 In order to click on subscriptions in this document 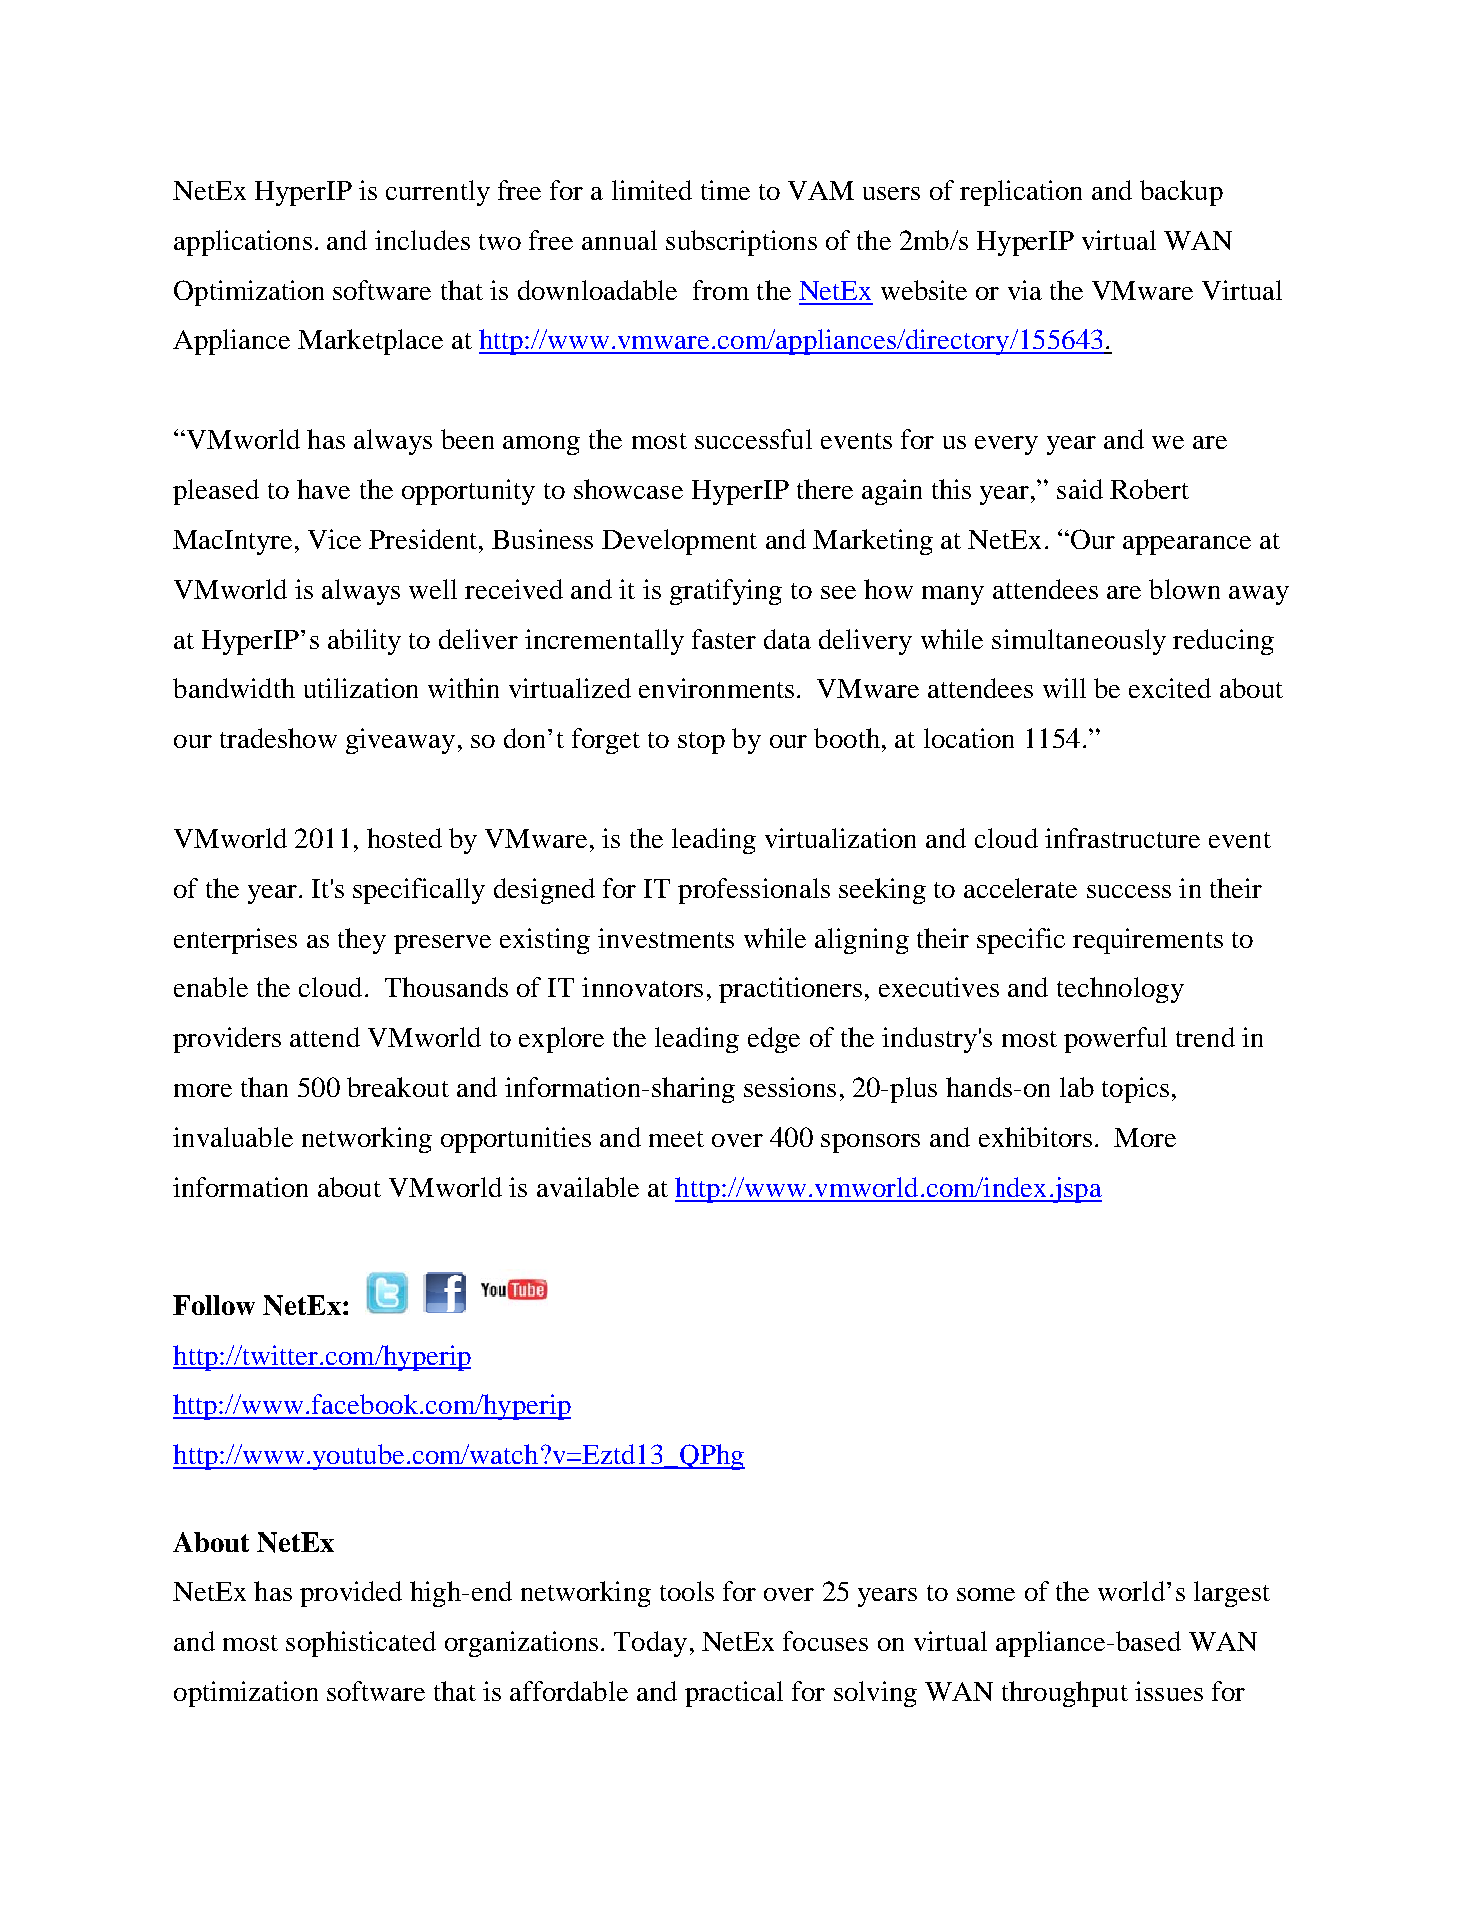, I will do `click(741, 243)`.
